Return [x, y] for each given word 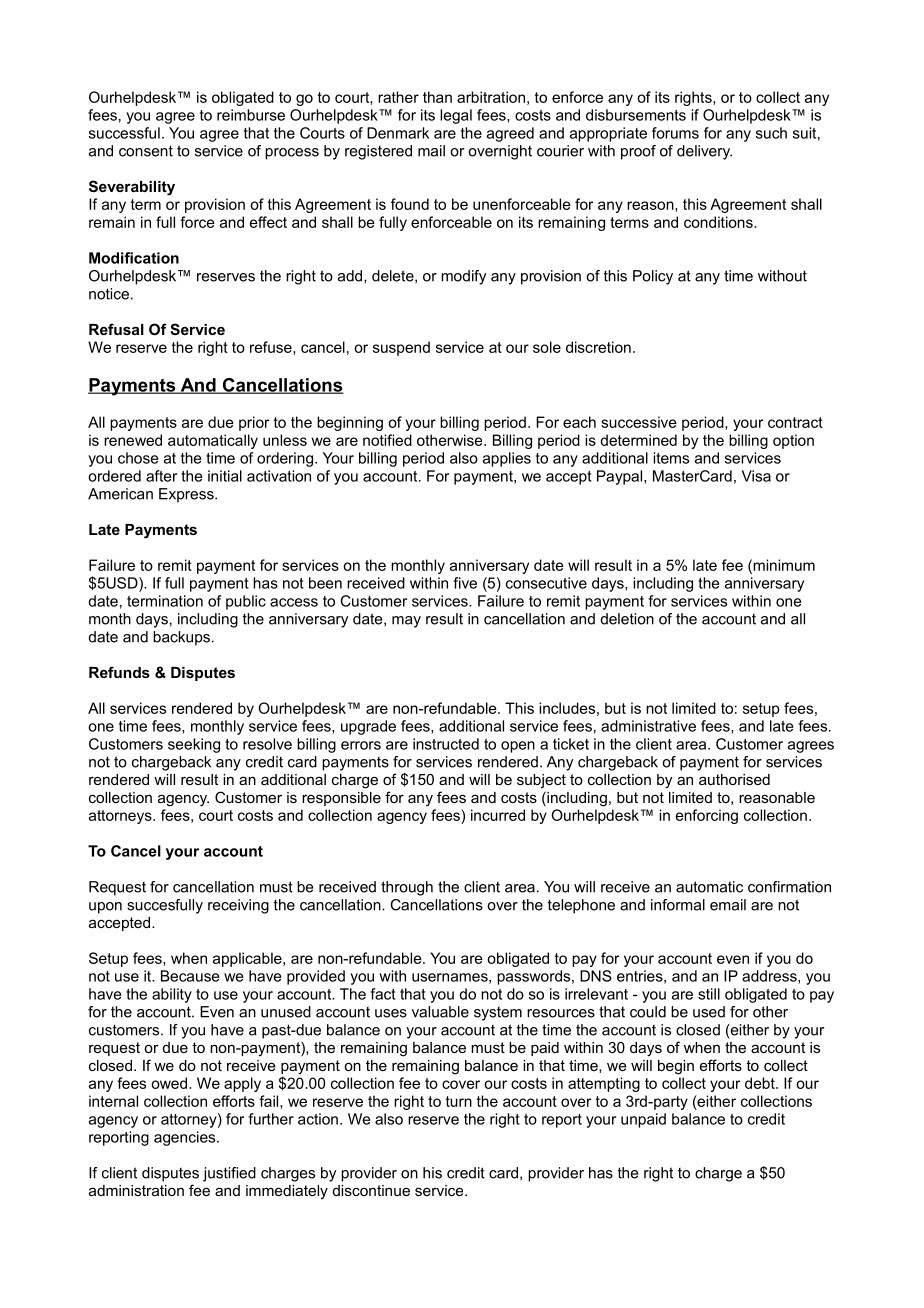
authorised [734, 779]
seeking [194, 745]
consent [146, 151]
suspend [401, 348]
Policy [653, 277]
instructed [446, 744]
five [465, 583]
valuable [440, 1012]
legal [456, 116]
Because [190, 976]
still [709, 994]
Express [187, 495]
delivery [704, 152]
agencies [186, 1138]
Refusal [116, 329]
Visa [756, 476]
